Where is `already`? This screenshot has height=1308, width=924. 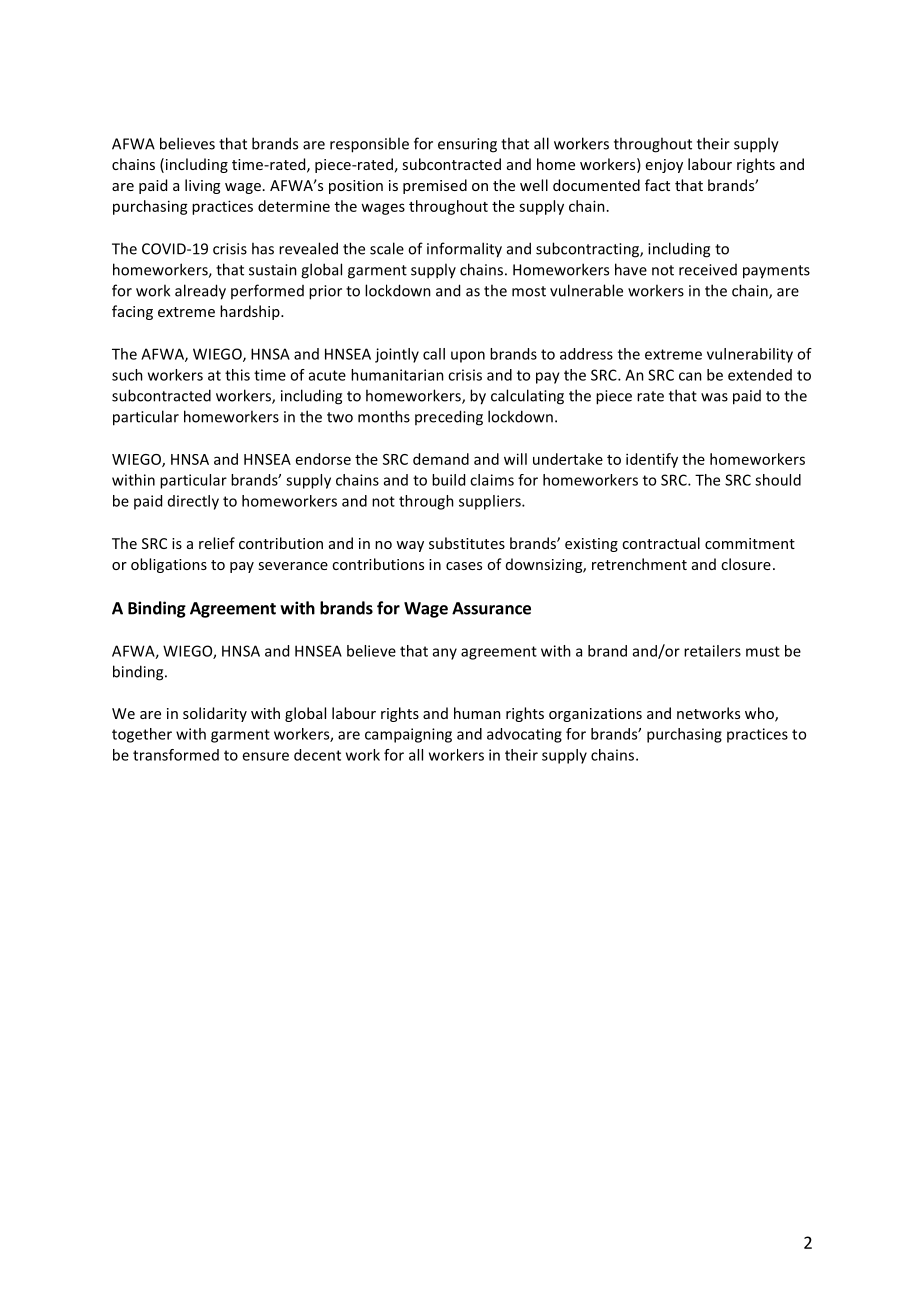
already is located at coordinates (200, 292).
